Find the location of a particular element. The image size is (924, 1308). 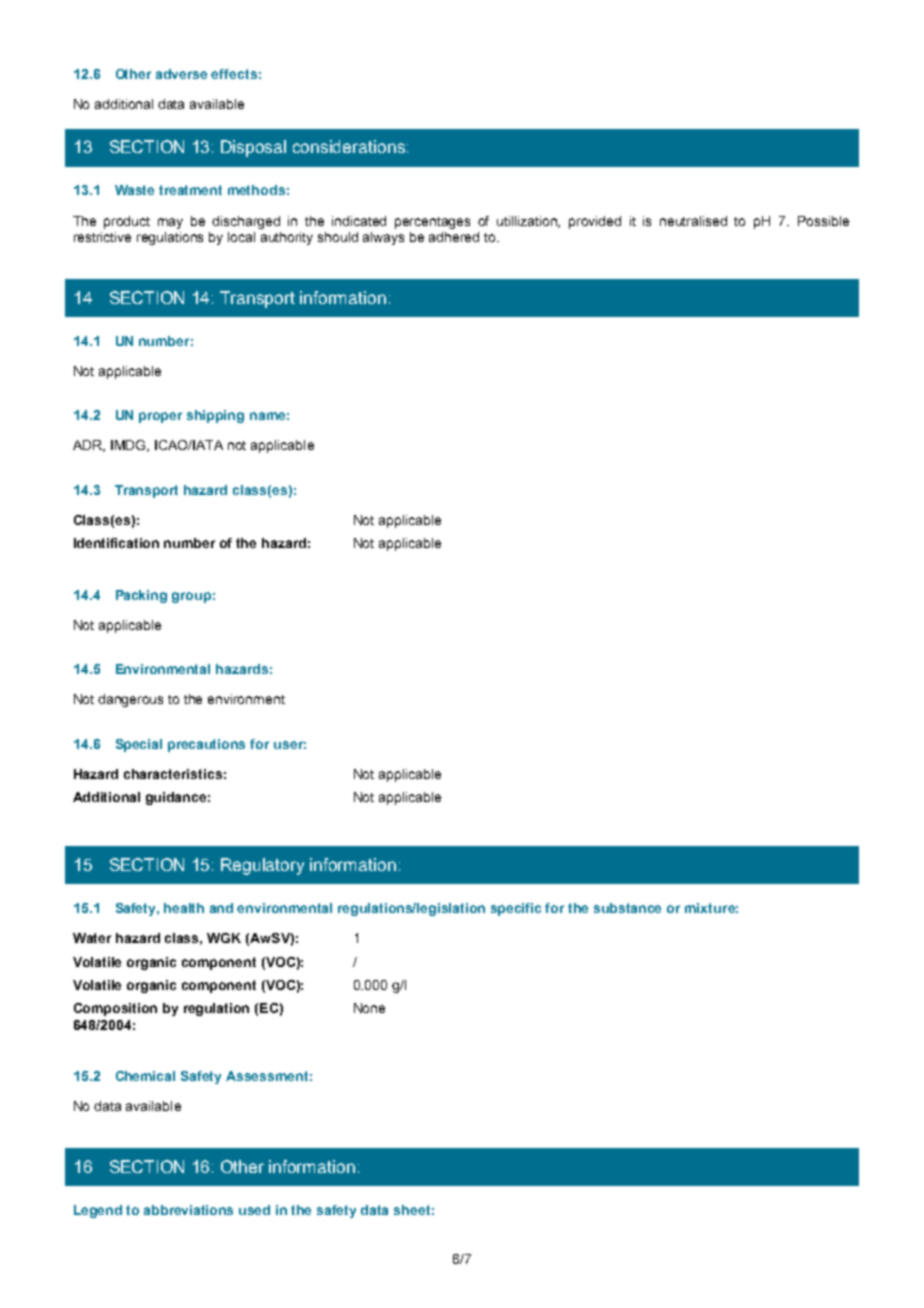

precautions is located at coordinates (206, 745).
